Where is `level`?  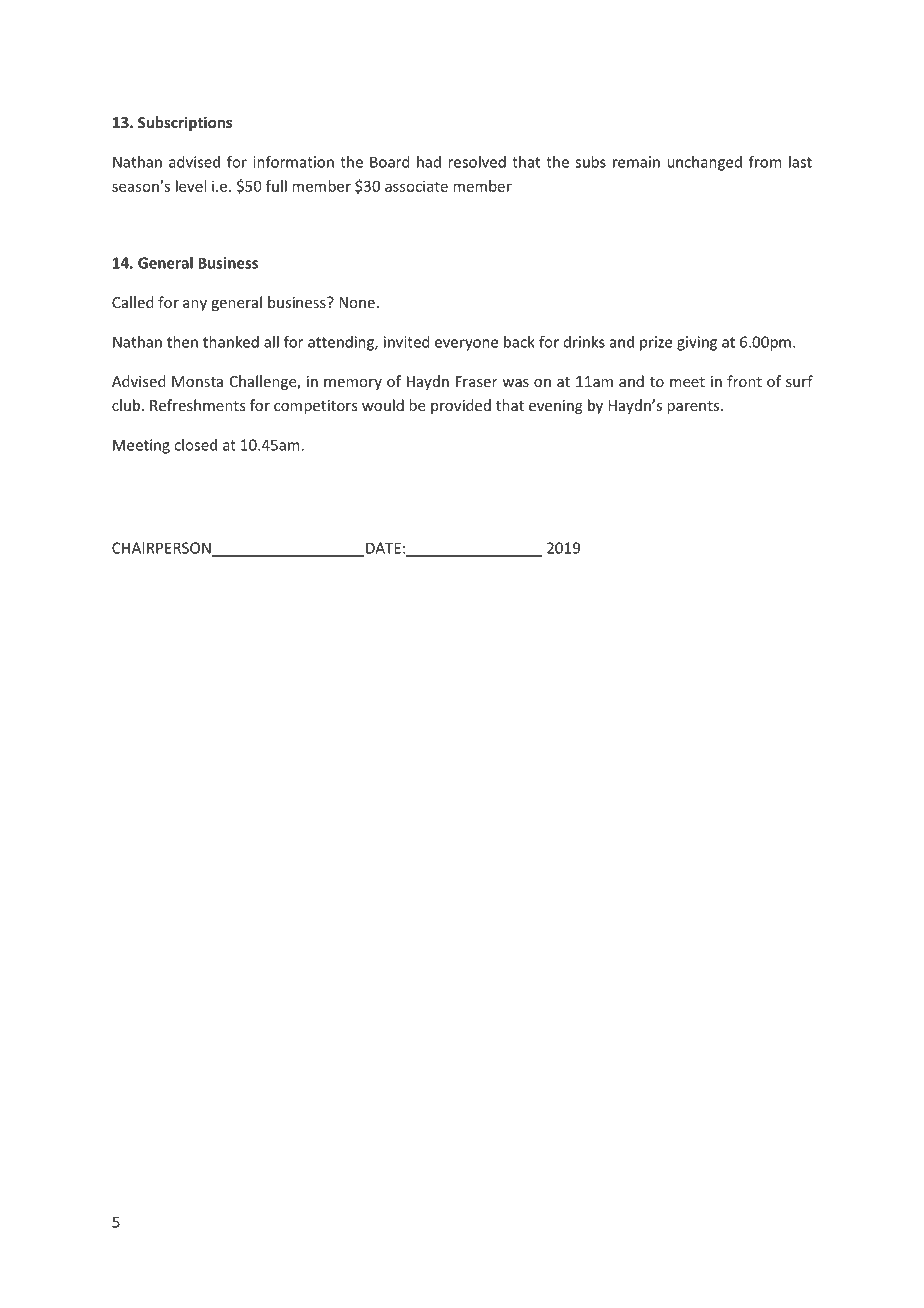
level is located at coordinates (191, 186).
